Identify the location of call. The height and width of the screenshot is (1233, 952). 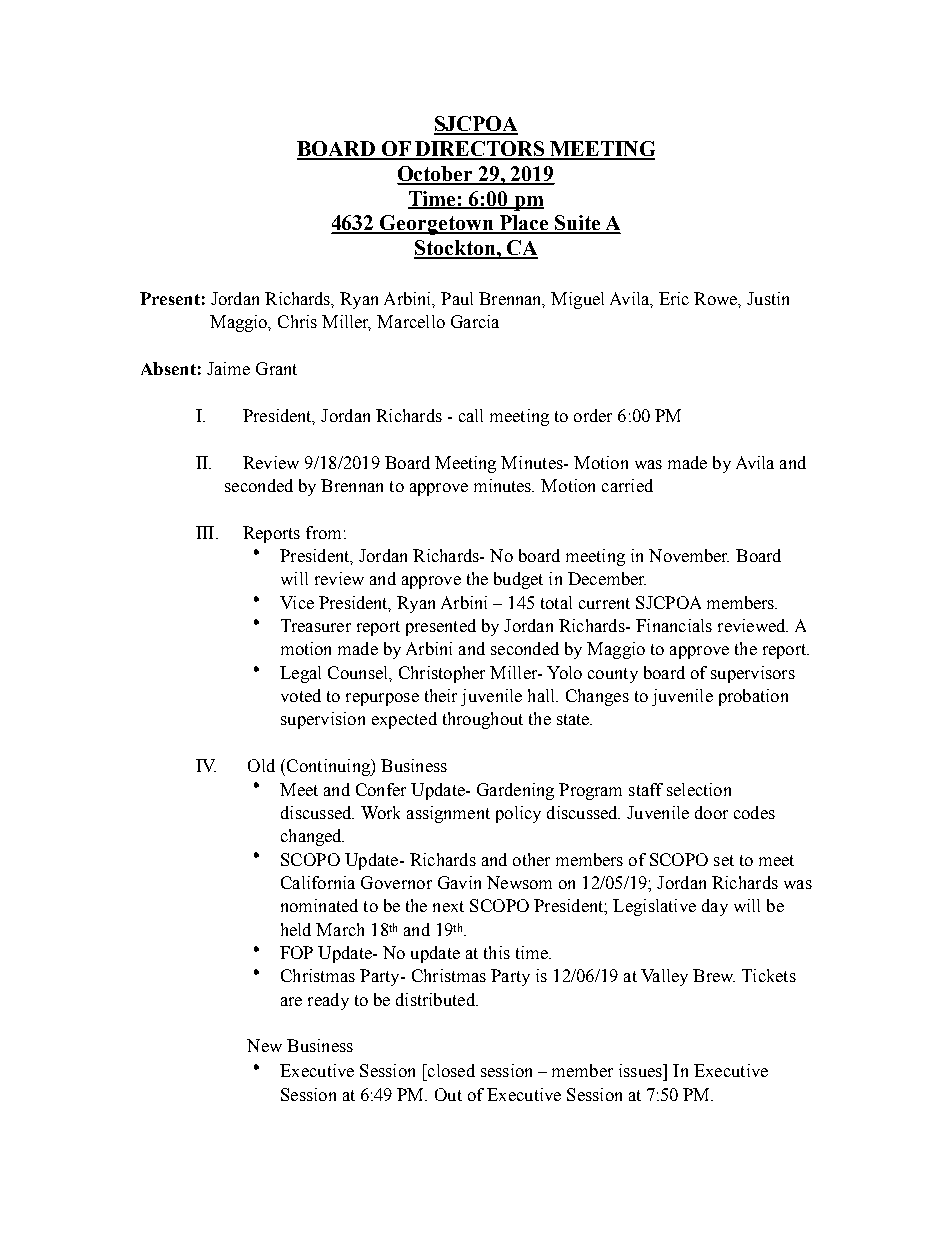
(471, 415).
